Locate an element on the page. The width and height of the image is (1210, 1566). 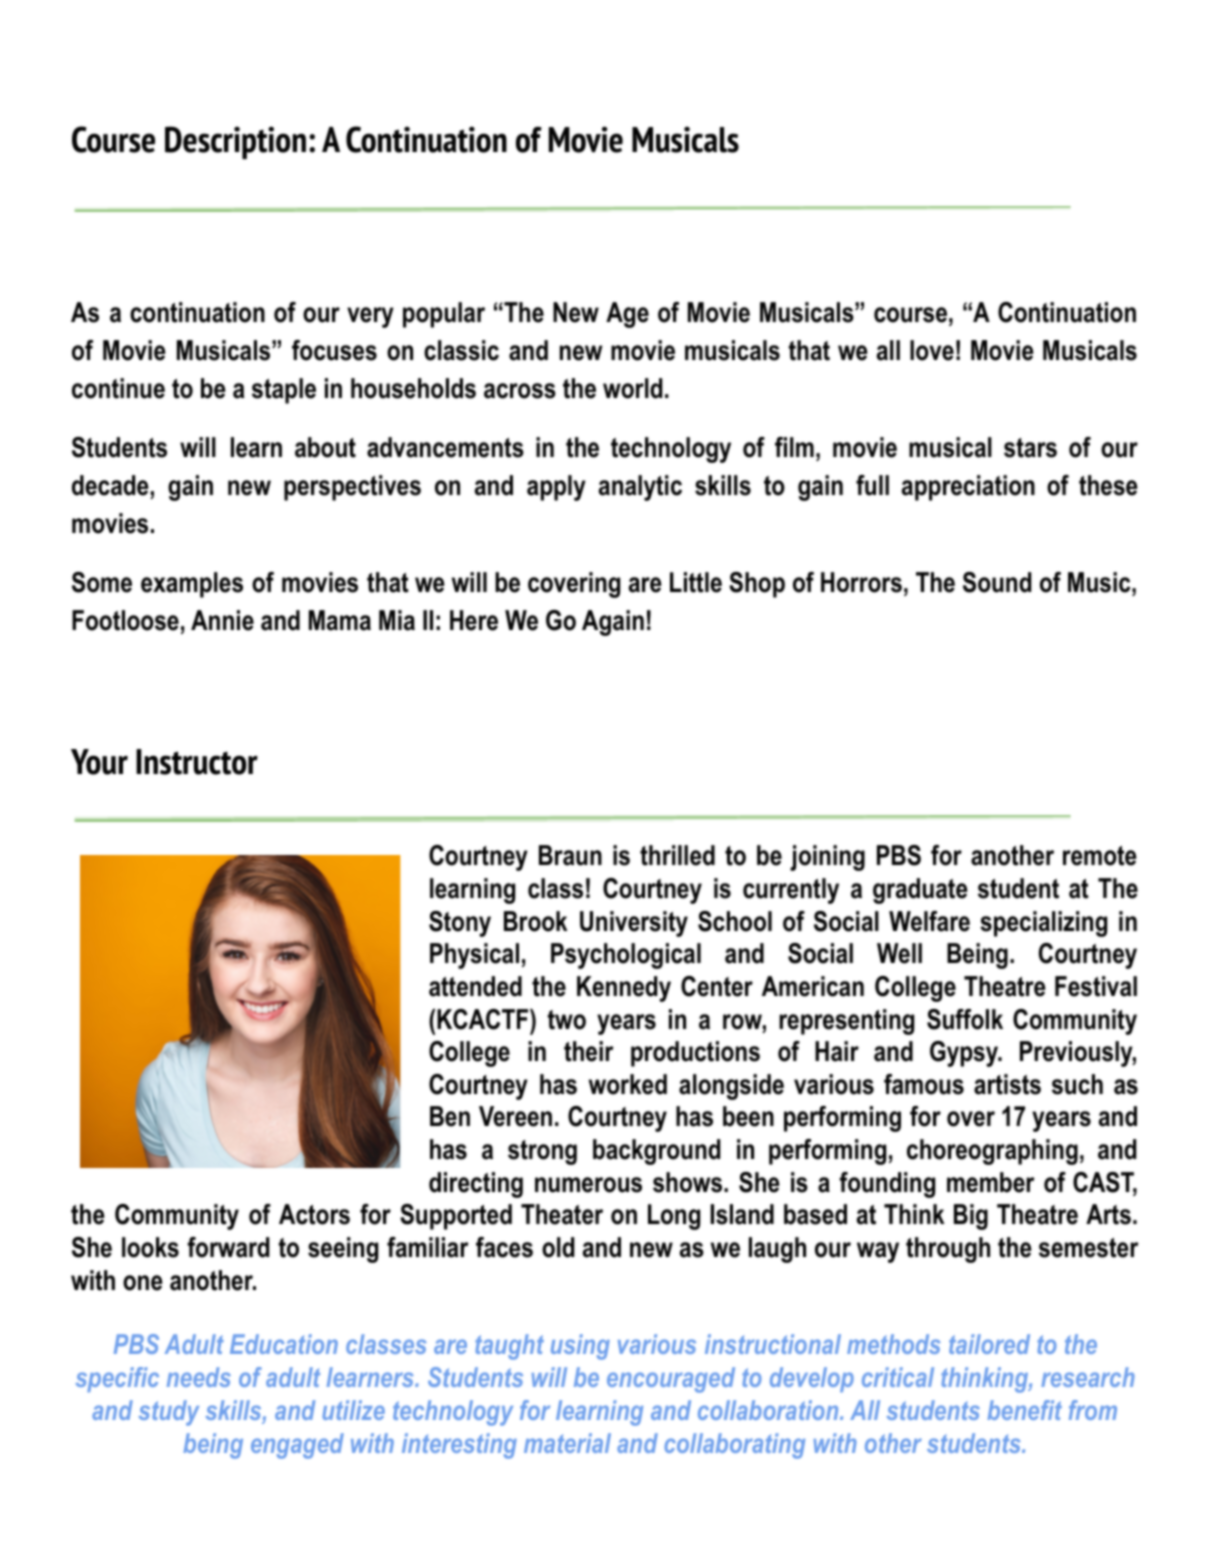
Braun is located at coordinates (570, 855).
